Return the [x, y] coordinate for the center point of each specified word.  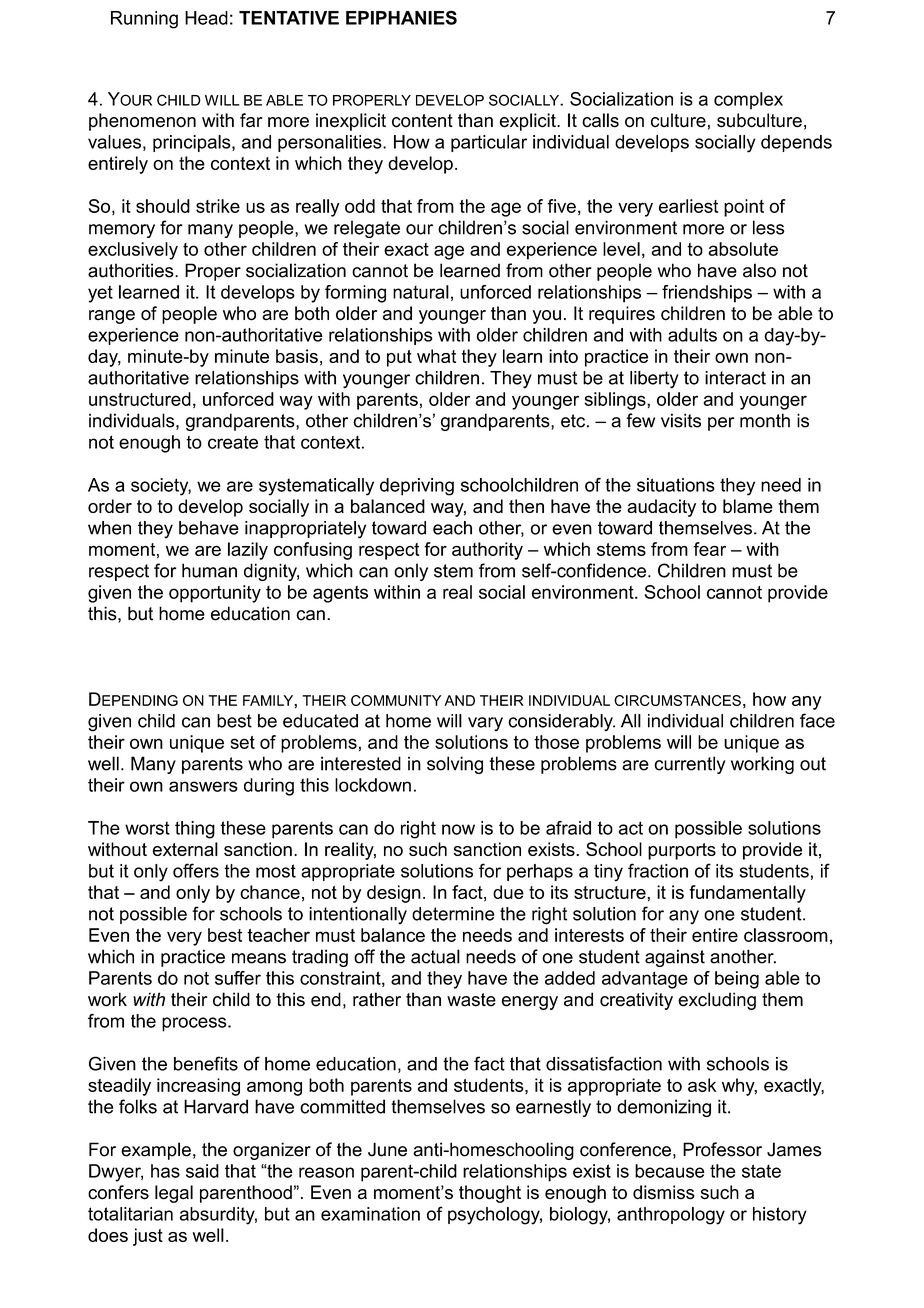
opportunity [215, 594]
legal [174, 1194]
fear [709, 549]
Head [206, 18]
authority [487, 551]
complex [748, 101]
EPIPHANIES [401, 17]
